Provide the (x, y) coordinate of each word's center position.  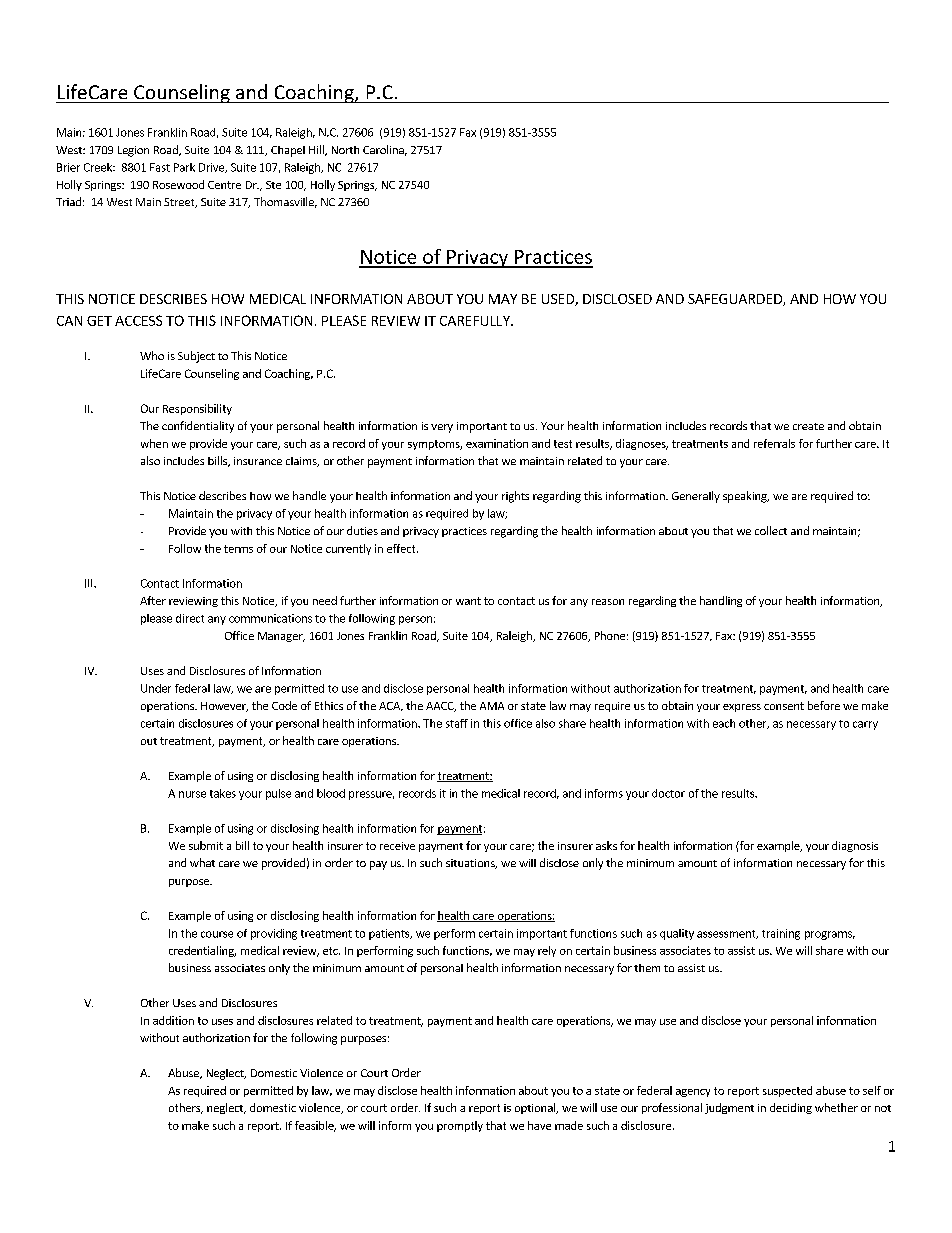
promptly (460, 1126)
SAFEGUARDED (736, 300)
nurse (192, 794)
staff (457, 723)
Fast (160, 167)
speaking (746, 497)
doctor (668, 793)
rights (515, 497)
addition (173, 1020)
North (345, 150)
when (154, 443)
